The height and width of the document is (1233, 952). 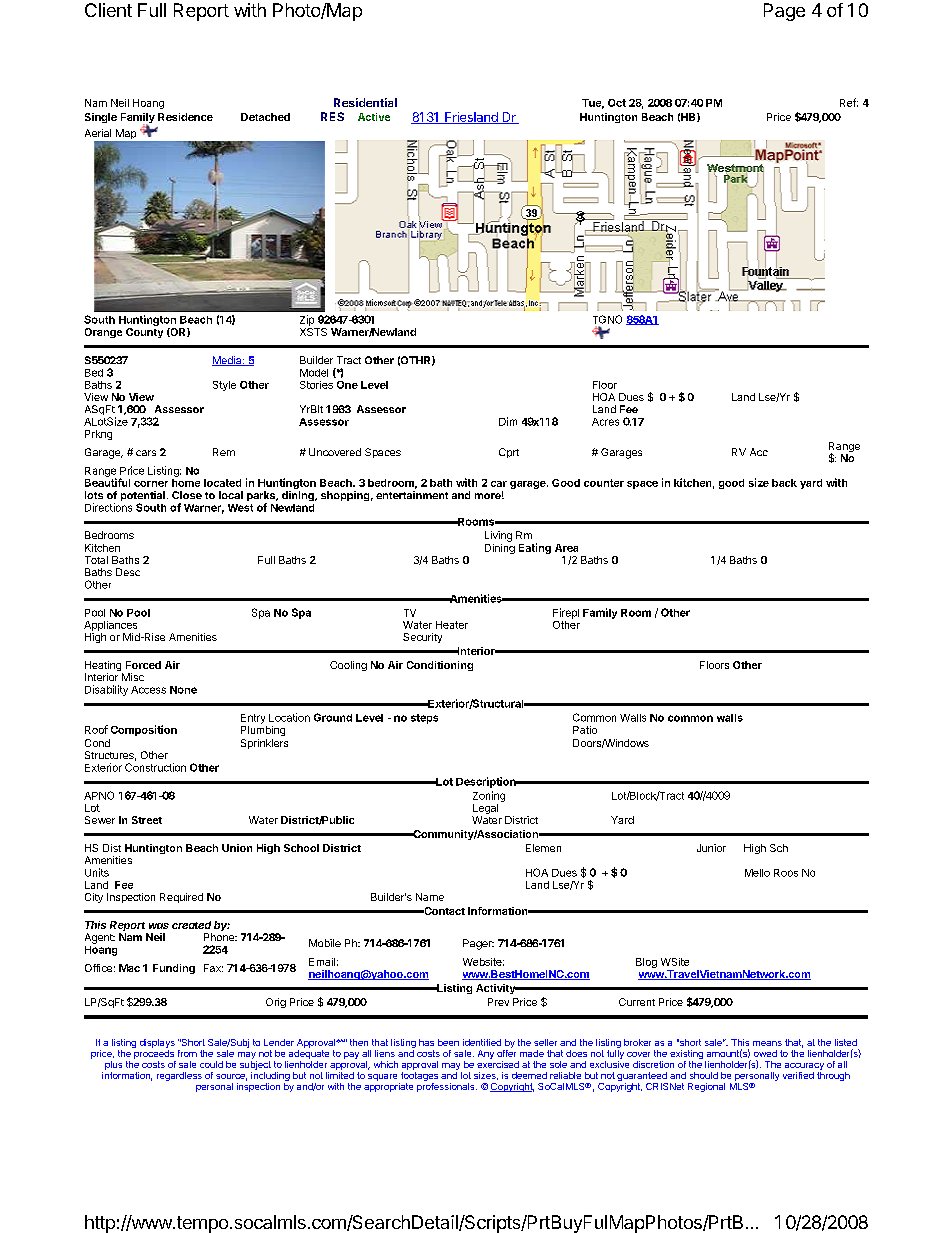 What do you see at coordinates (108, 10) in the document?
I see `Client` at bounding box center [108, 10].
